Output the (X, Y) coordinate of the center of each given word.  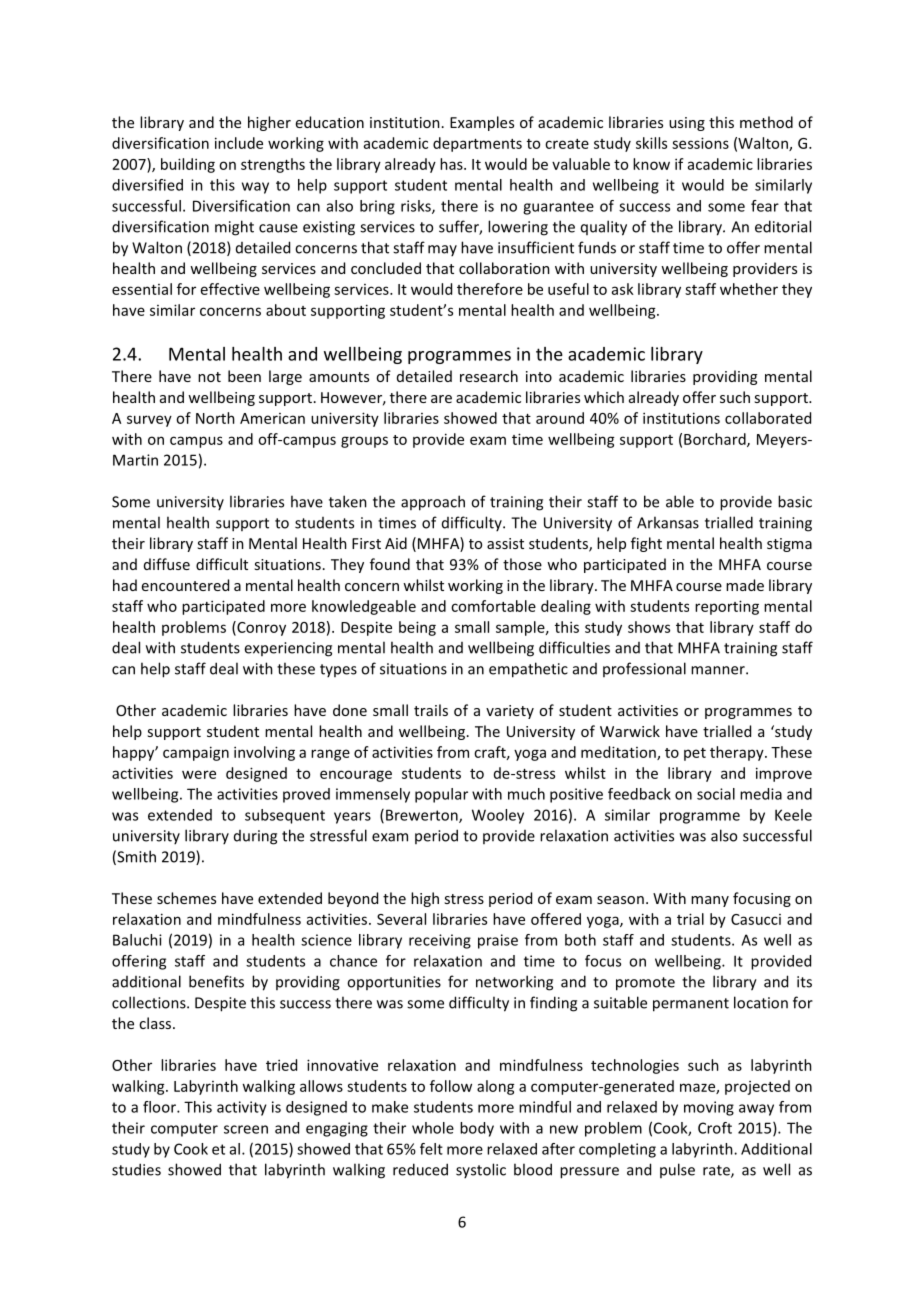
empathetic (528, 670)
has (452, 164)
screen (246, 1129)
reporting (727, 607)
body (477, 1129)
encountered (185, 585)
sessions (700, 143)
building (188, 165)
